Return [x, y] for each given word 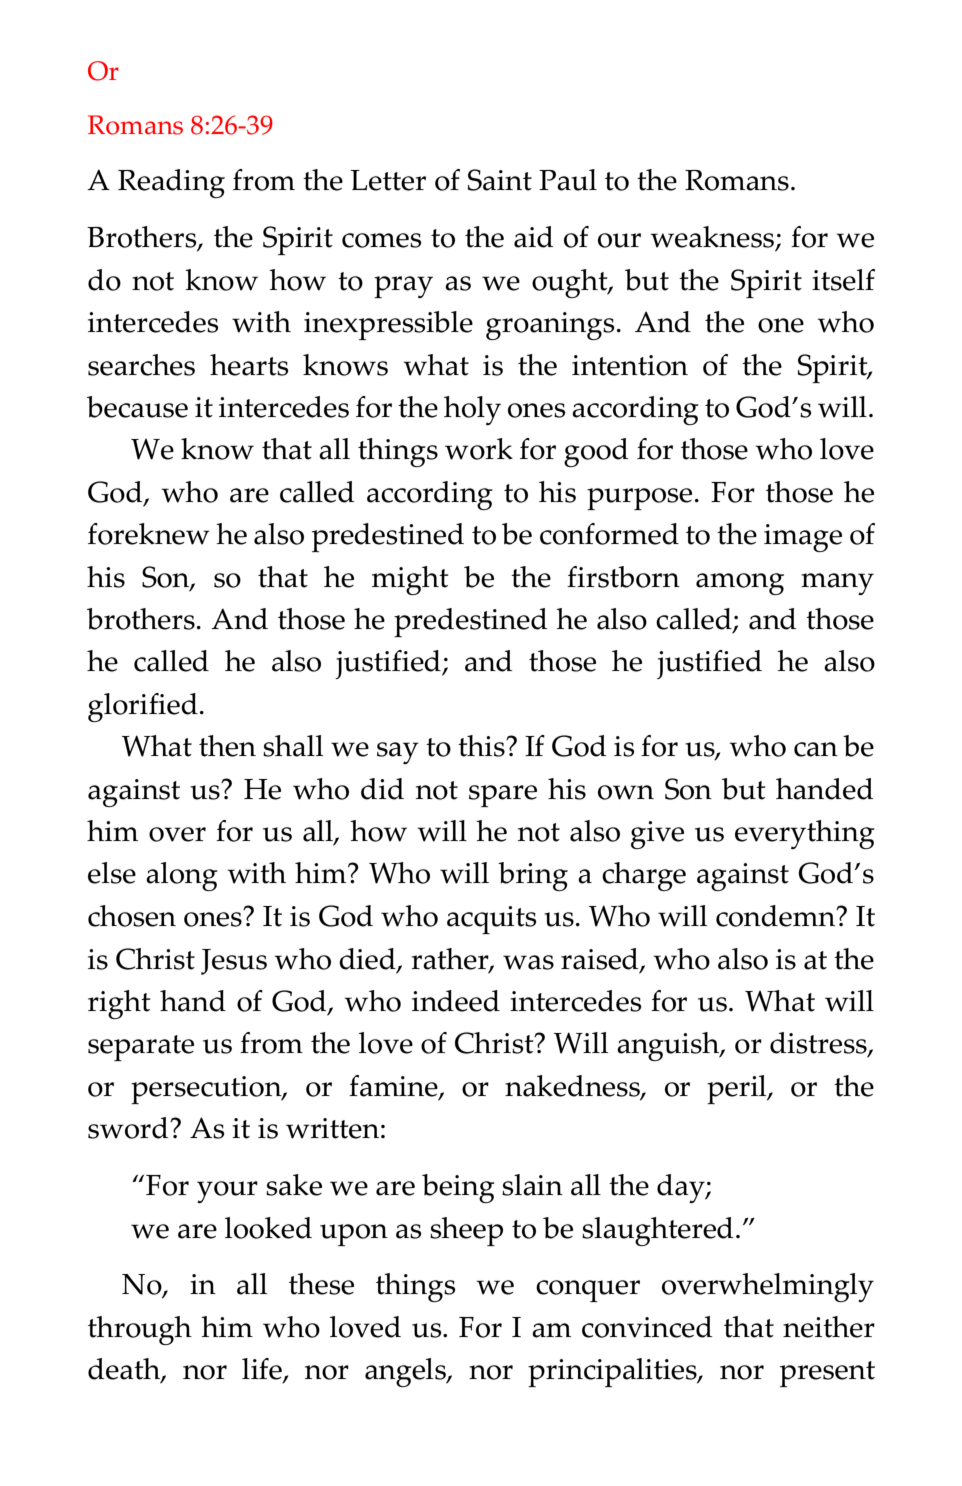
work [479, 449]
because [137, 407]
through [140, 1330]
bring [533, 876]
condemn [777, 916]
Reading [171, 183]
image [803, 538]
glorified [143, 707]
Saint [500, 180]
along [182, 876]
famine [394, 1087]
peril [738, 1089]
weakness [713, 238]
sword [129, 1128]
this [482, 746]
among [740, 584]
